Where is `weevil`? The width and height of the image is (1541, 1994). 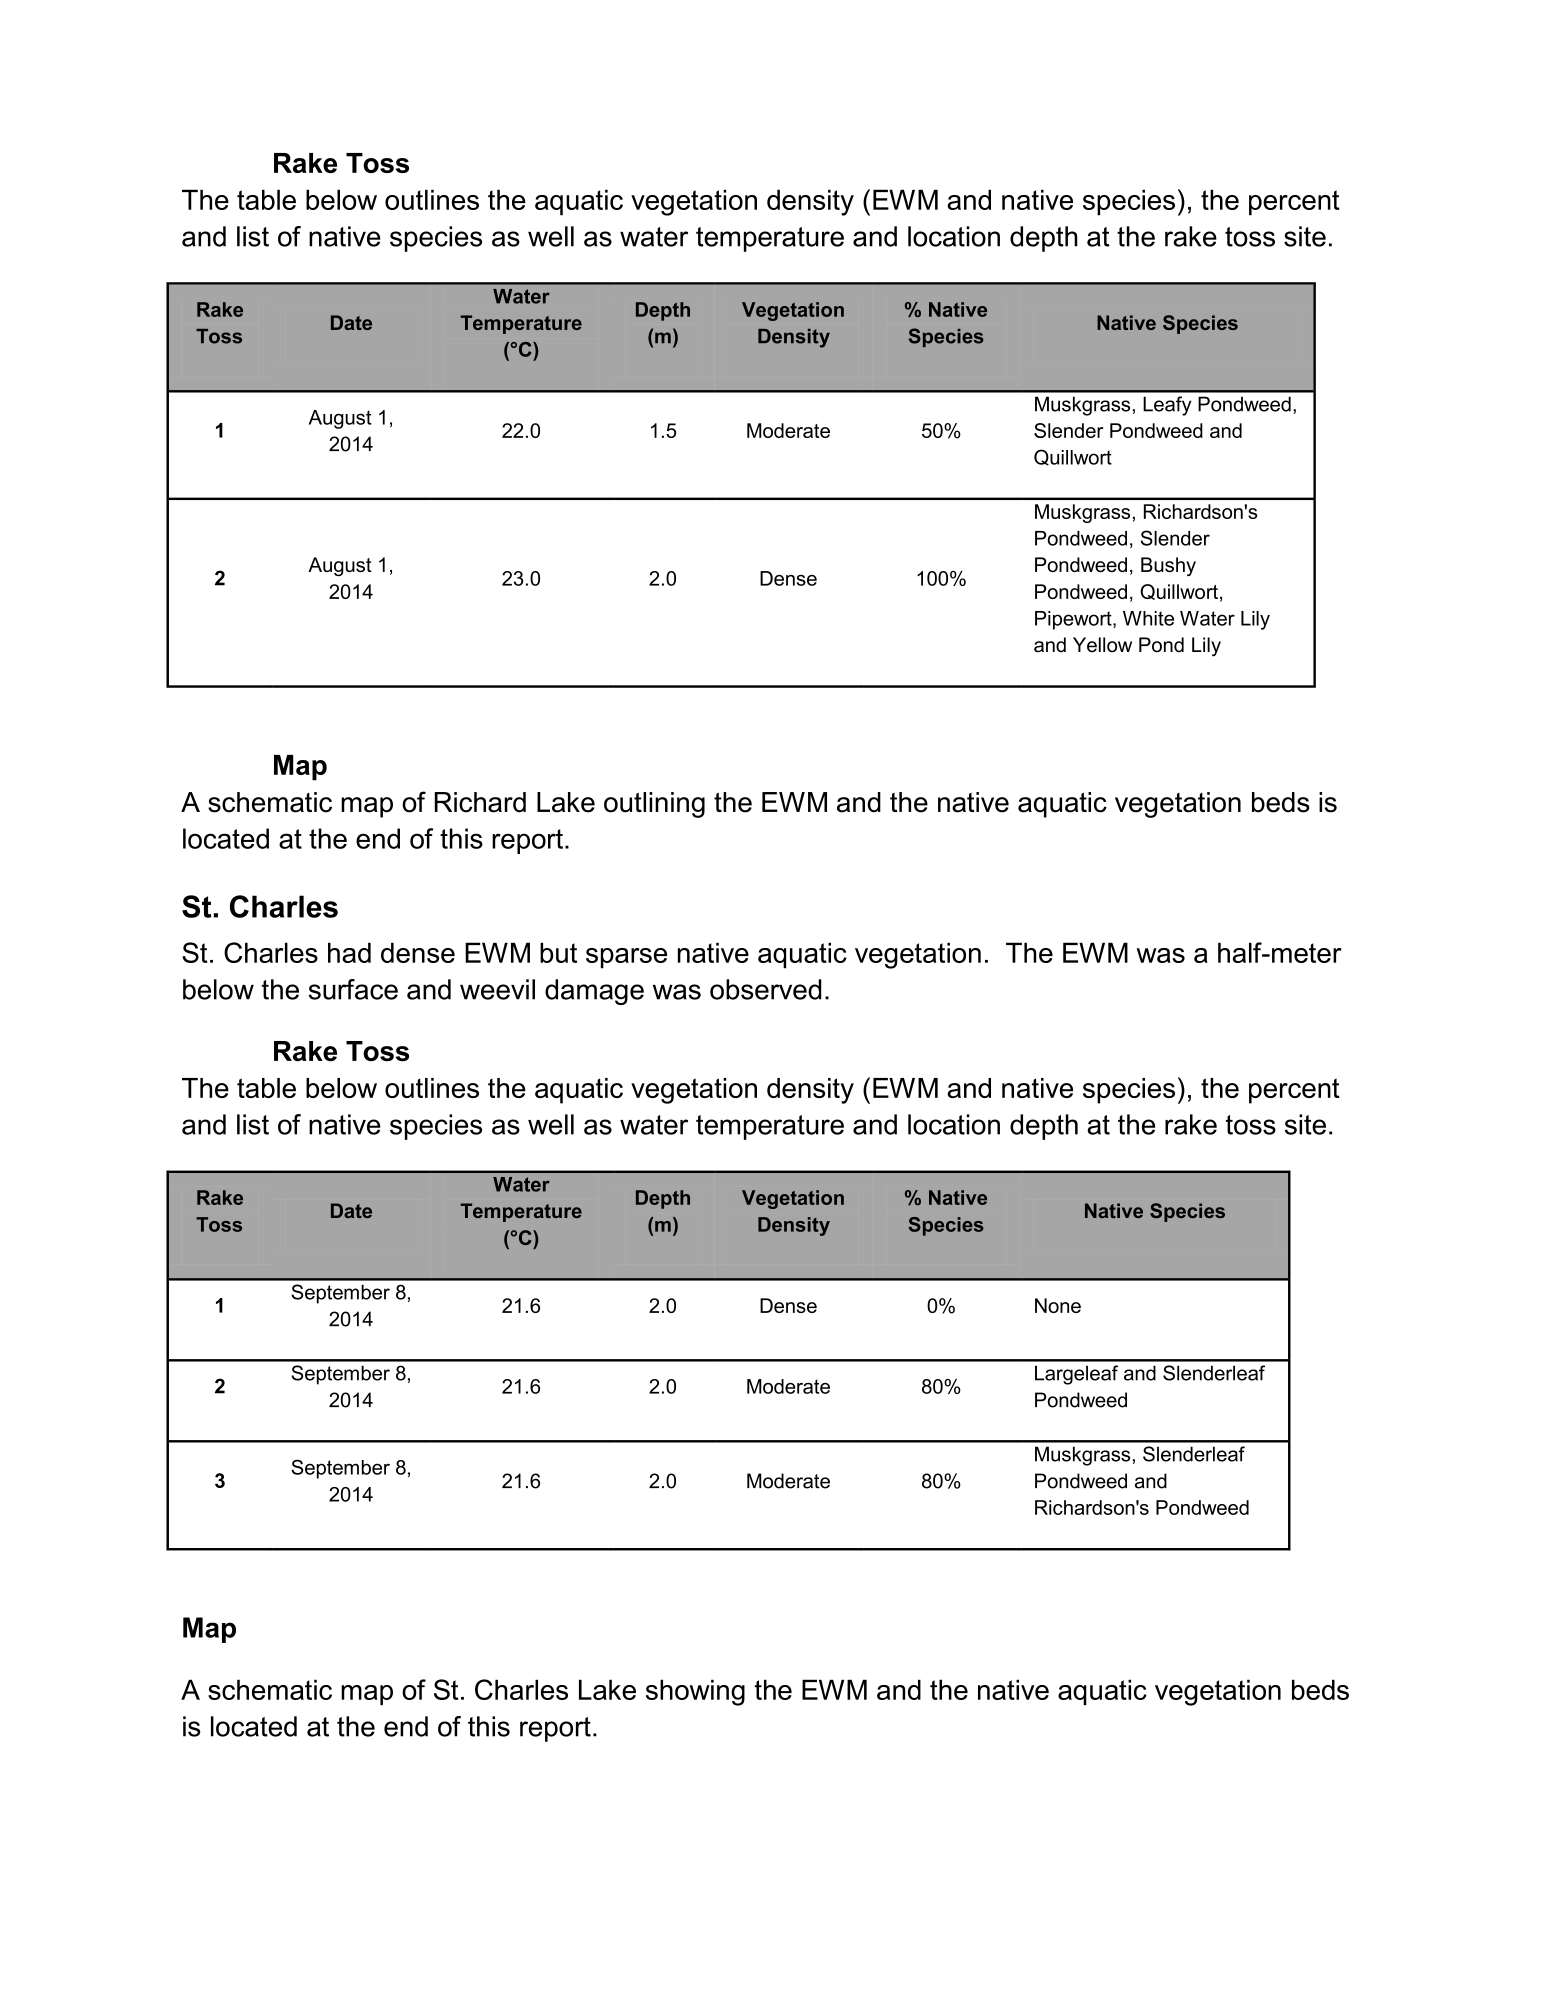 weevil is located at coordinates (497, 989).
